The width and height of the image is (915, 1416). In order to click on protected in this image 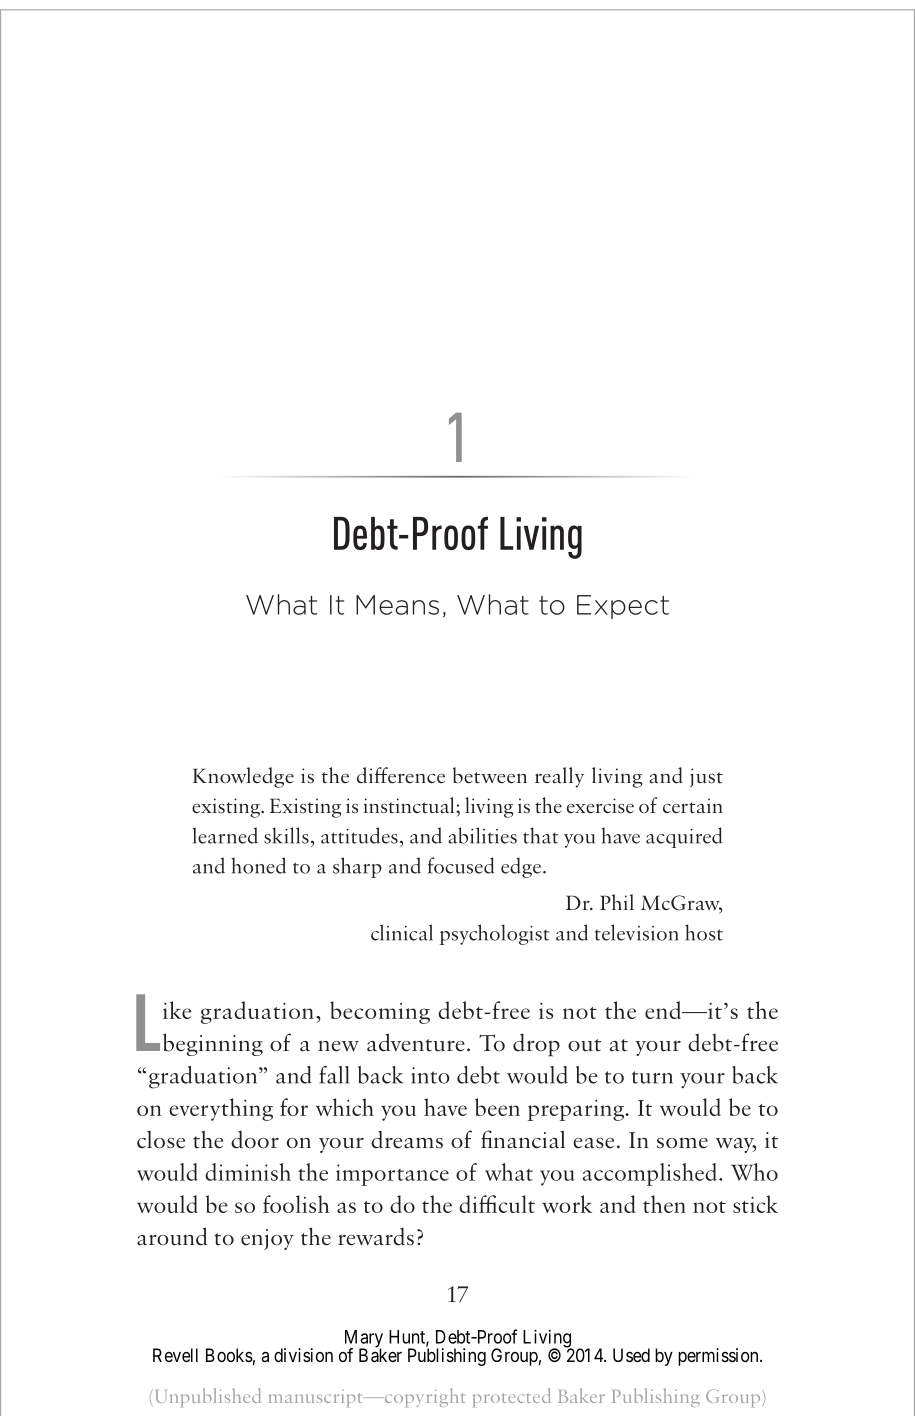, I will do `click(512, 1397)`.
